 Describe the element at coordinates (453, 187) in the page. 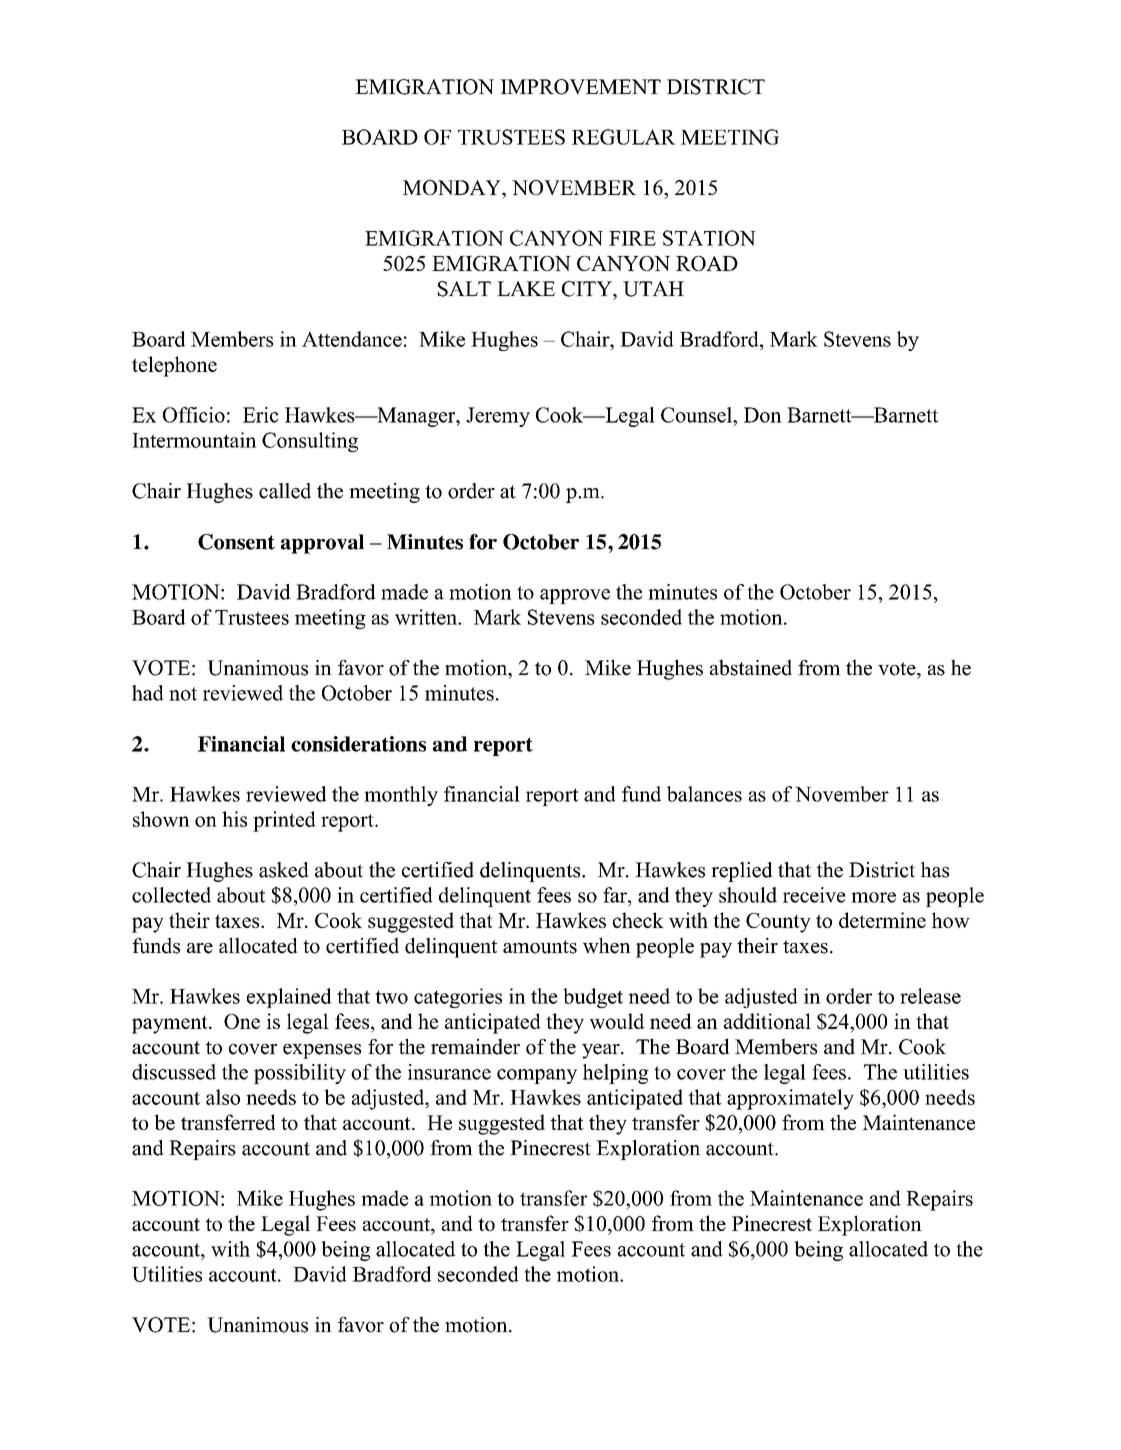

I see `MONDAY` at that location.
